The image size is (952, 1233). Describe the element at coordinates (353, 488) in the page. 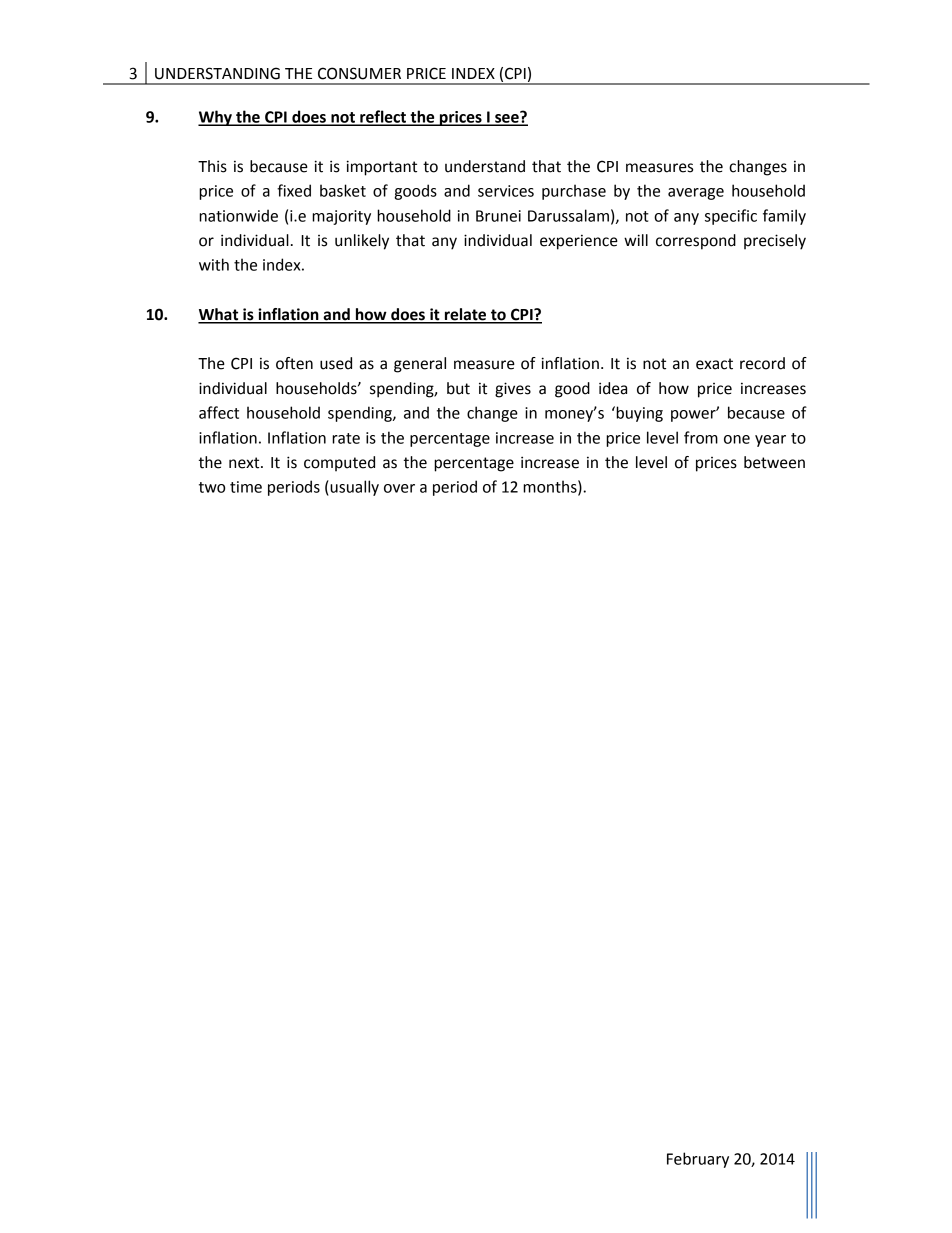

I see `usually` at that location.
